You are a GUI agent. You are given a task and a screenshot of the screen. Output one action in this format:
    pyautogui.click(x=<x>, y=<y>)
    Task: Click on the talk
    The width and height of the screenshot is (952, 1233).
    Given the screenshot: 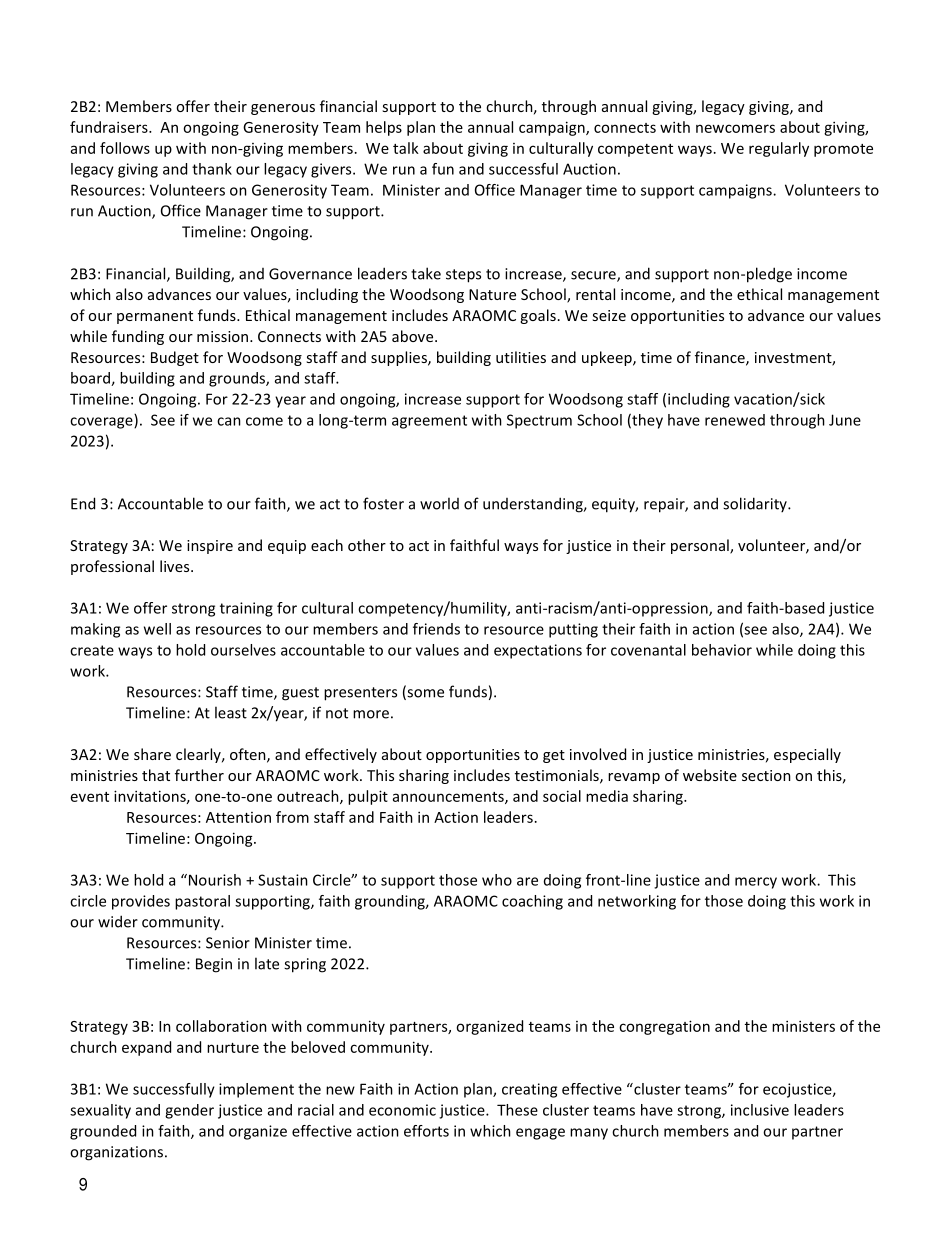 What is the action you would take?
    pyautogui.click(x=406, y=148)
